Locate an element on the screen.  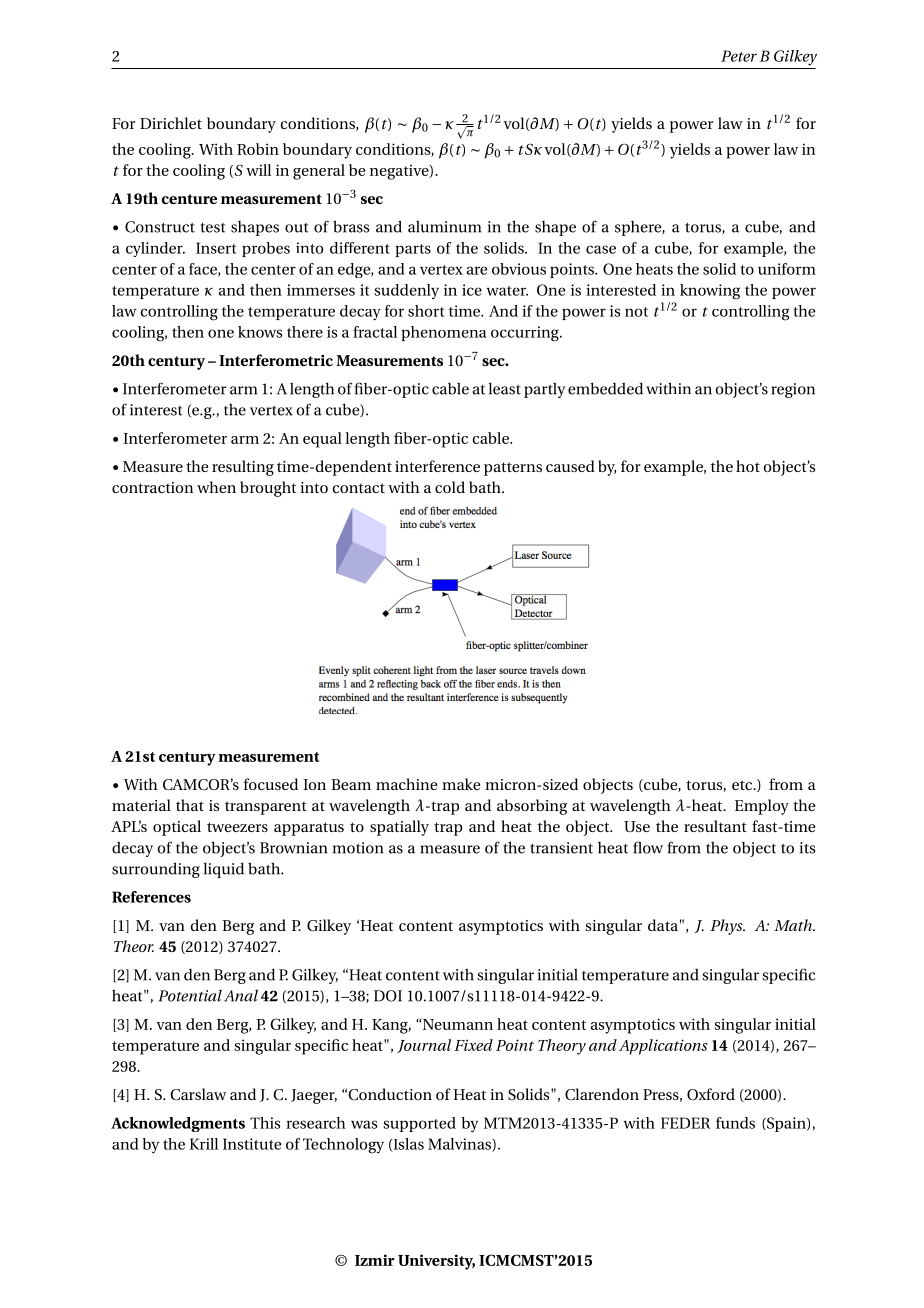
least is located at coordinates (505, 388).
